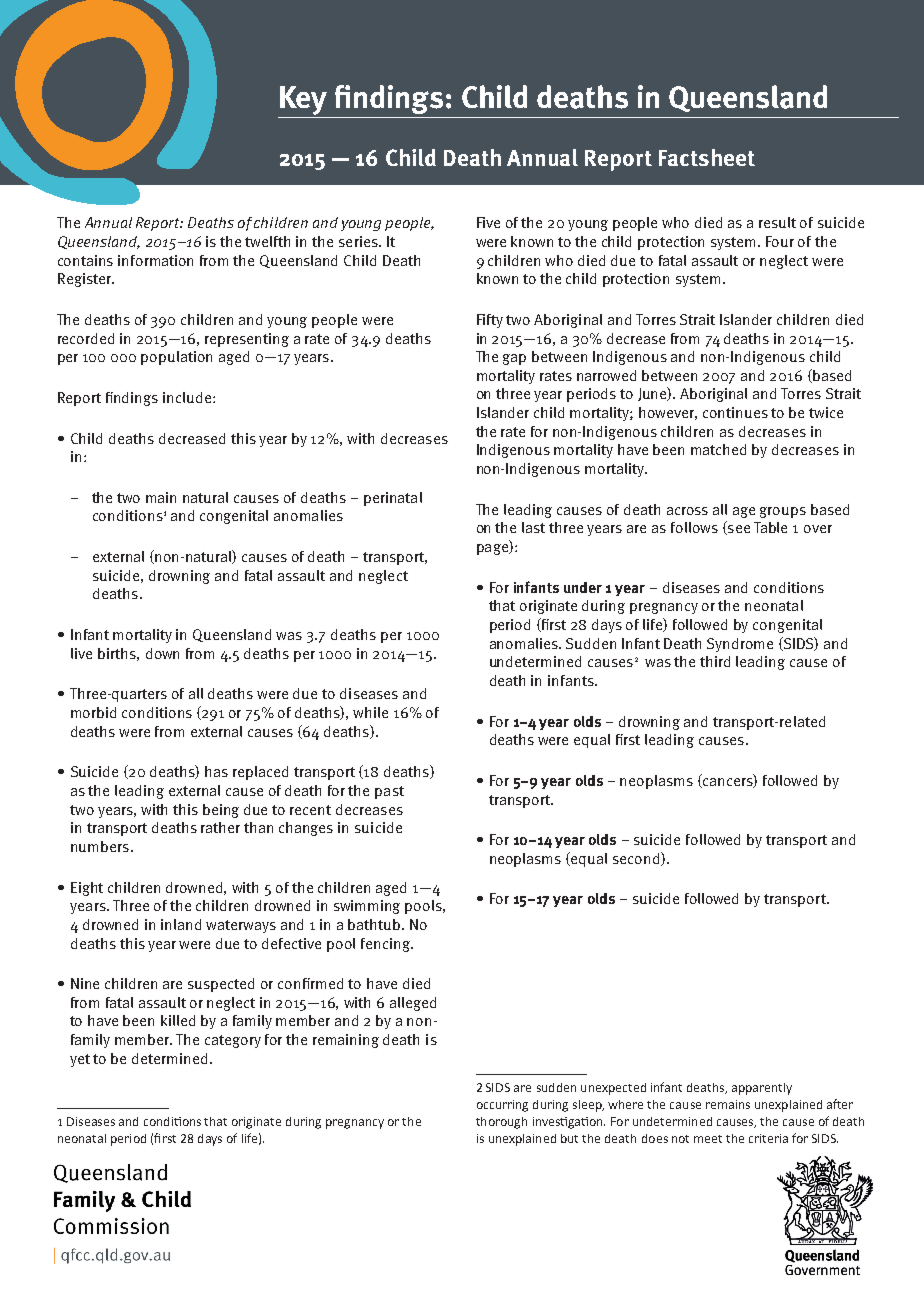 This screenshot has height=1308, width=924. Describe the element at coordinates (176, 358) in the screenshot. I see `population` at that location.
